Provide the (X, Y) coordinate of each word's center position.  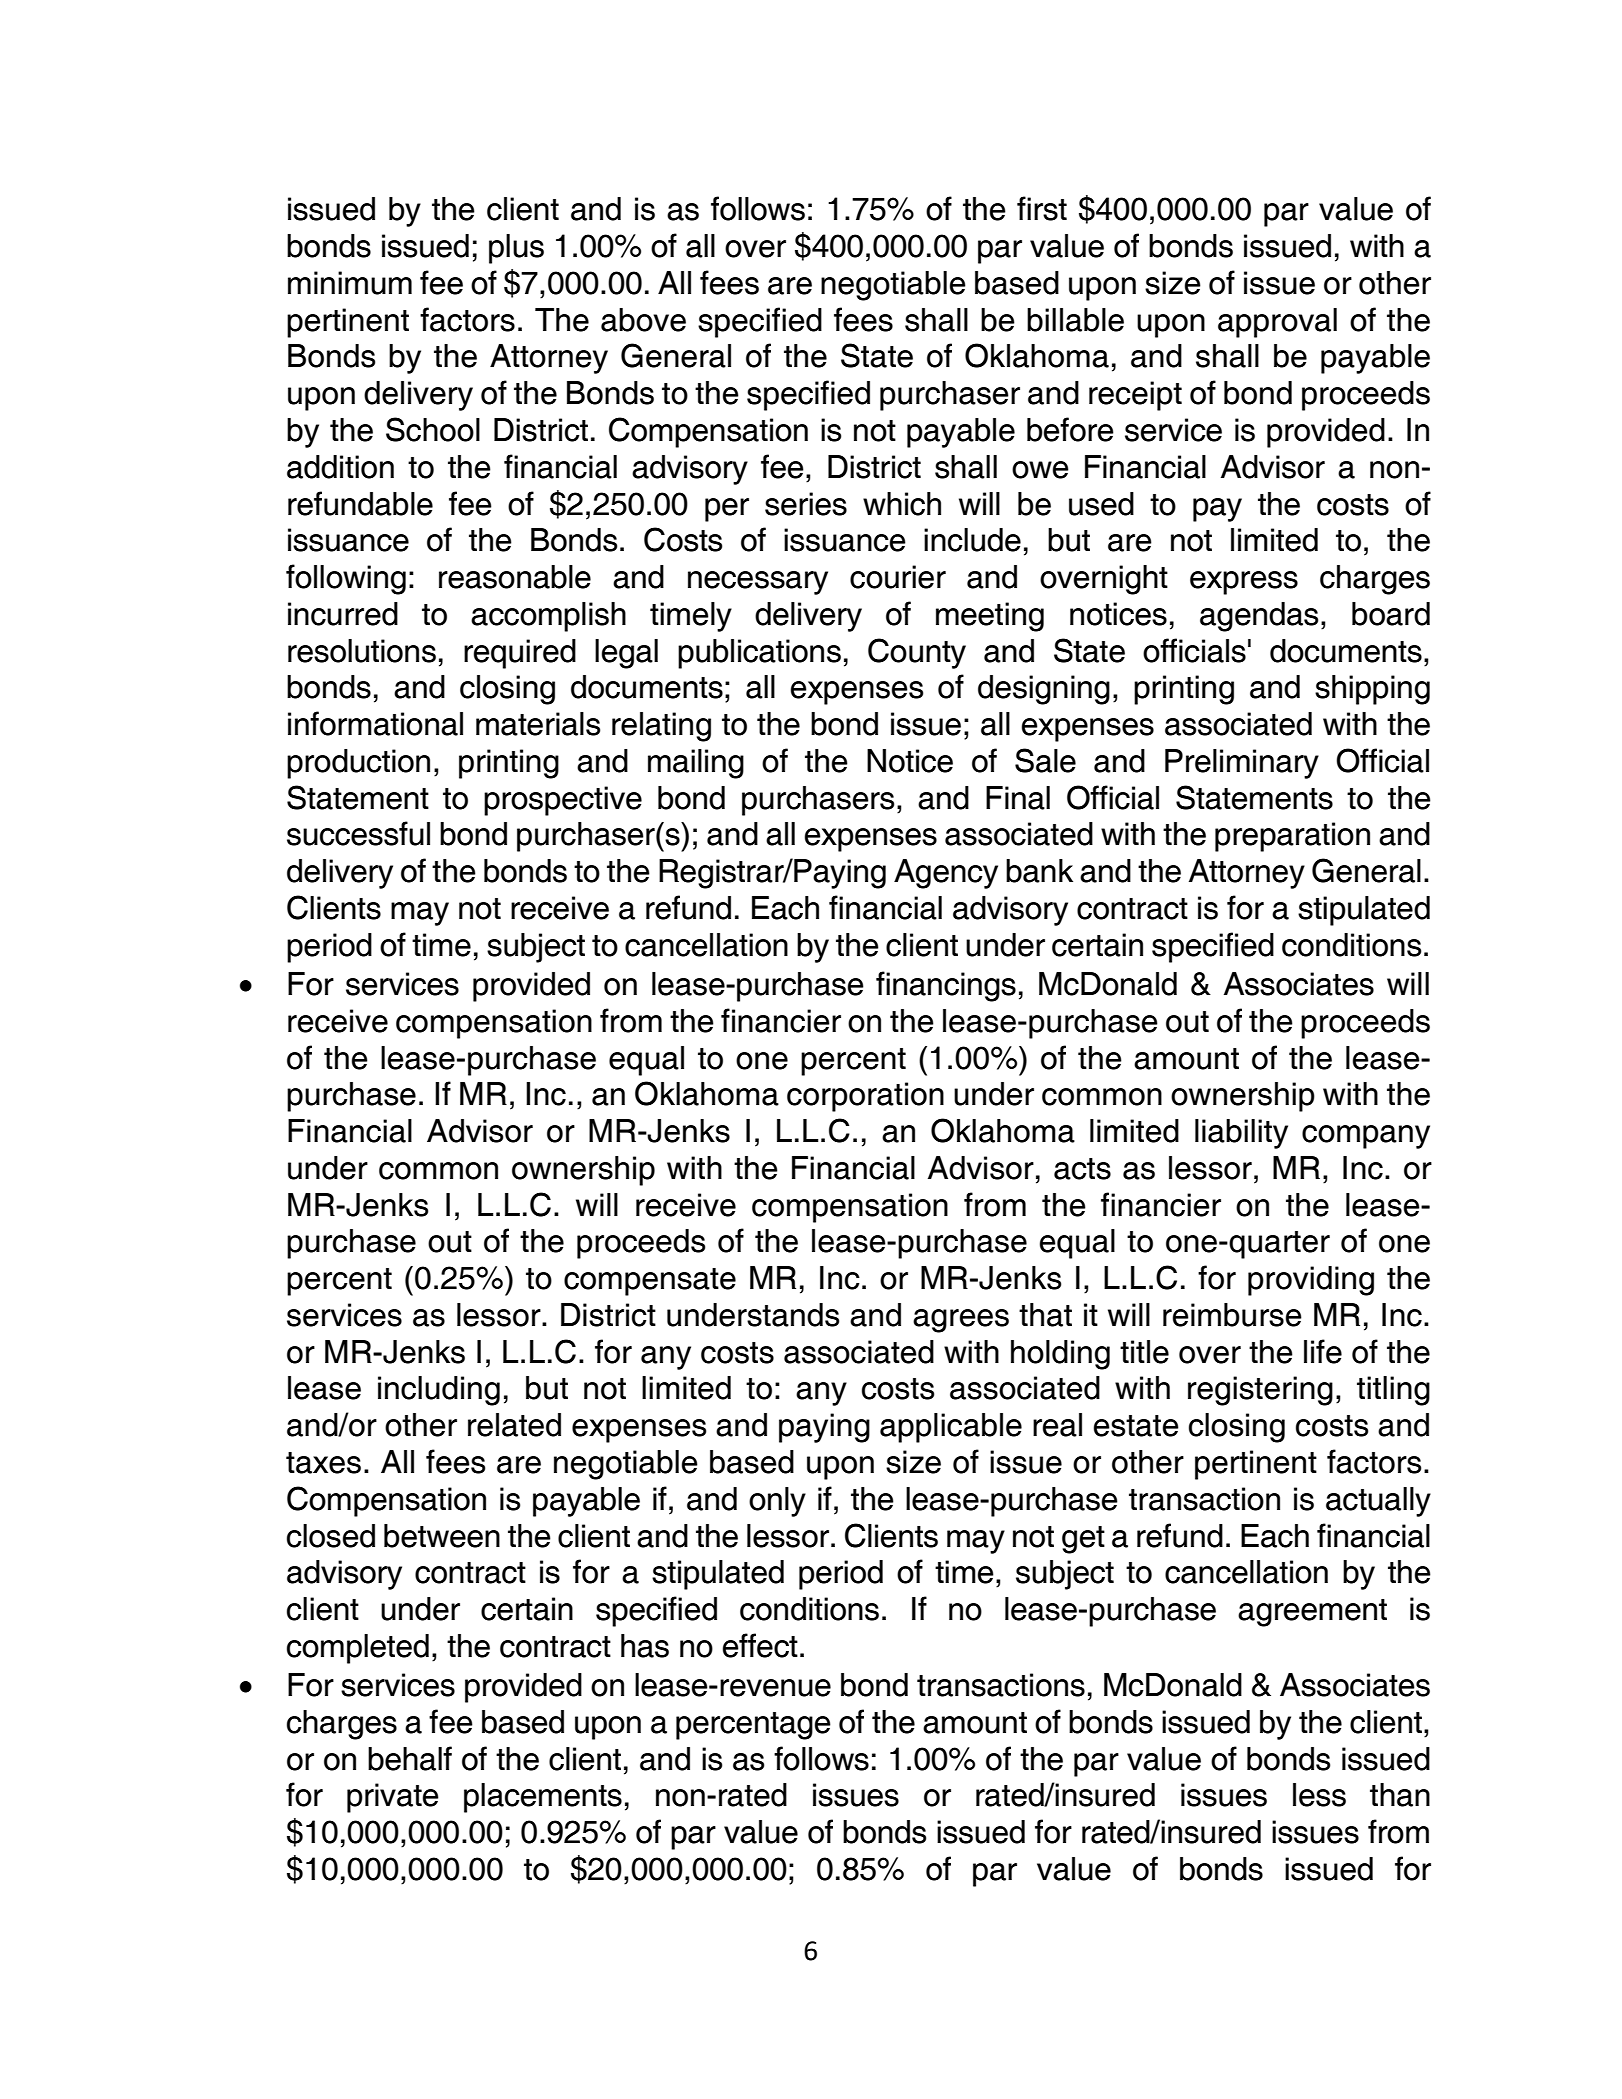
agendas (1259, 617)
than (1400, 1795)
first (1042, 208)
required (520, 654)
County (917, 653)
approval (1277, 323)
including (439, 1391)
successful (358, 833)
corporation (865, 1097)
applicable (951, 1428)
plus (516, 249)
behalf (410, 1758)
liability (1241, 1134)
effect (760, 1645)
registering (1260, 1391)
